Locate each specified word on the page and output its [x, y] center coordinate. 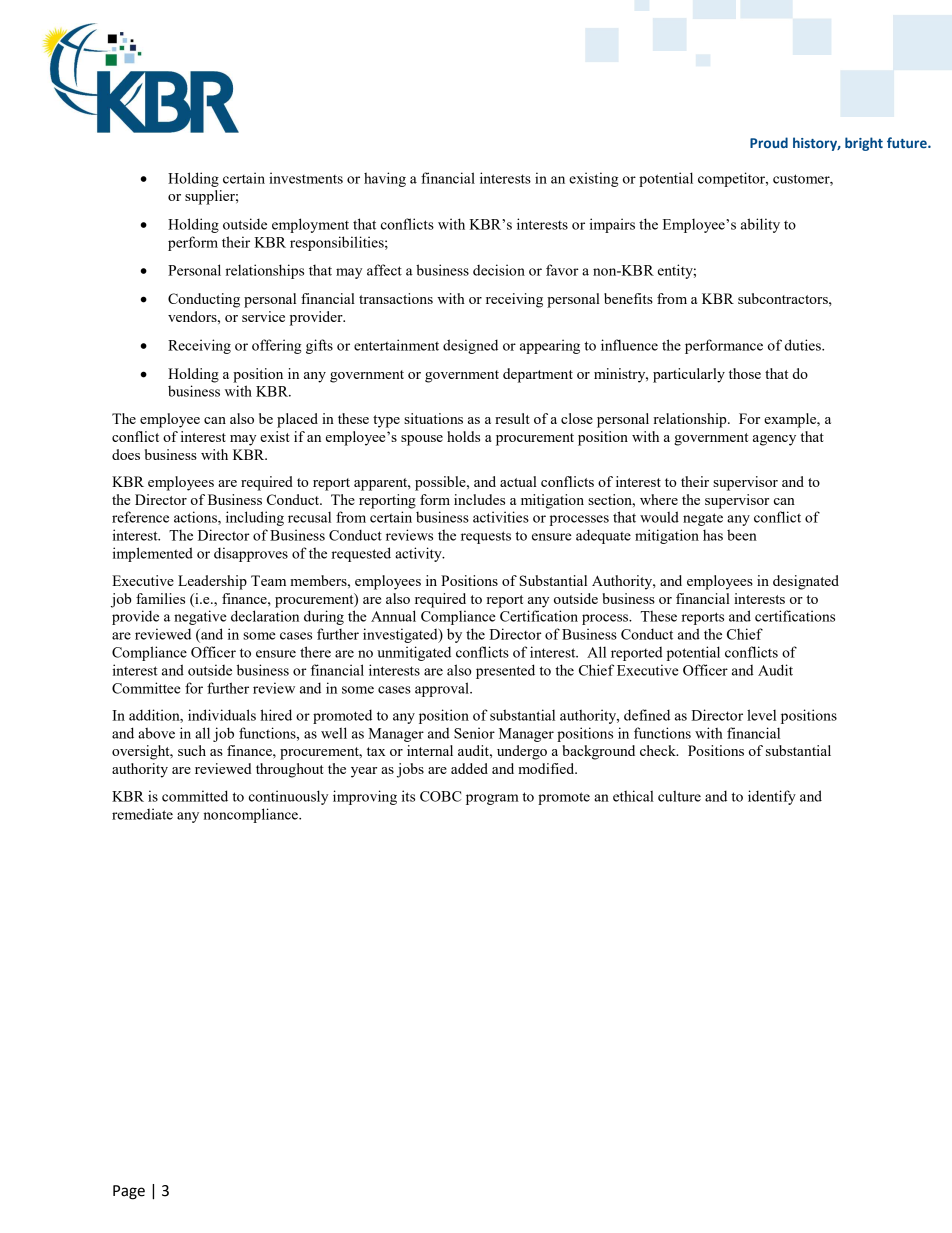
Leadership [212, 582]
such [192, 750]
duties [804, 345]
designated [806, 582]
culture [679, 796]
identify [772, 797]
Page [129, 1192]
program [492, 799]
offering [276, 346]
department [538, 375]
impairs [612, 225]
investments [306, 178]
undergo [522, 752]
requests [486, 537]
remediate [142, 814]
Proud [769, 142]
